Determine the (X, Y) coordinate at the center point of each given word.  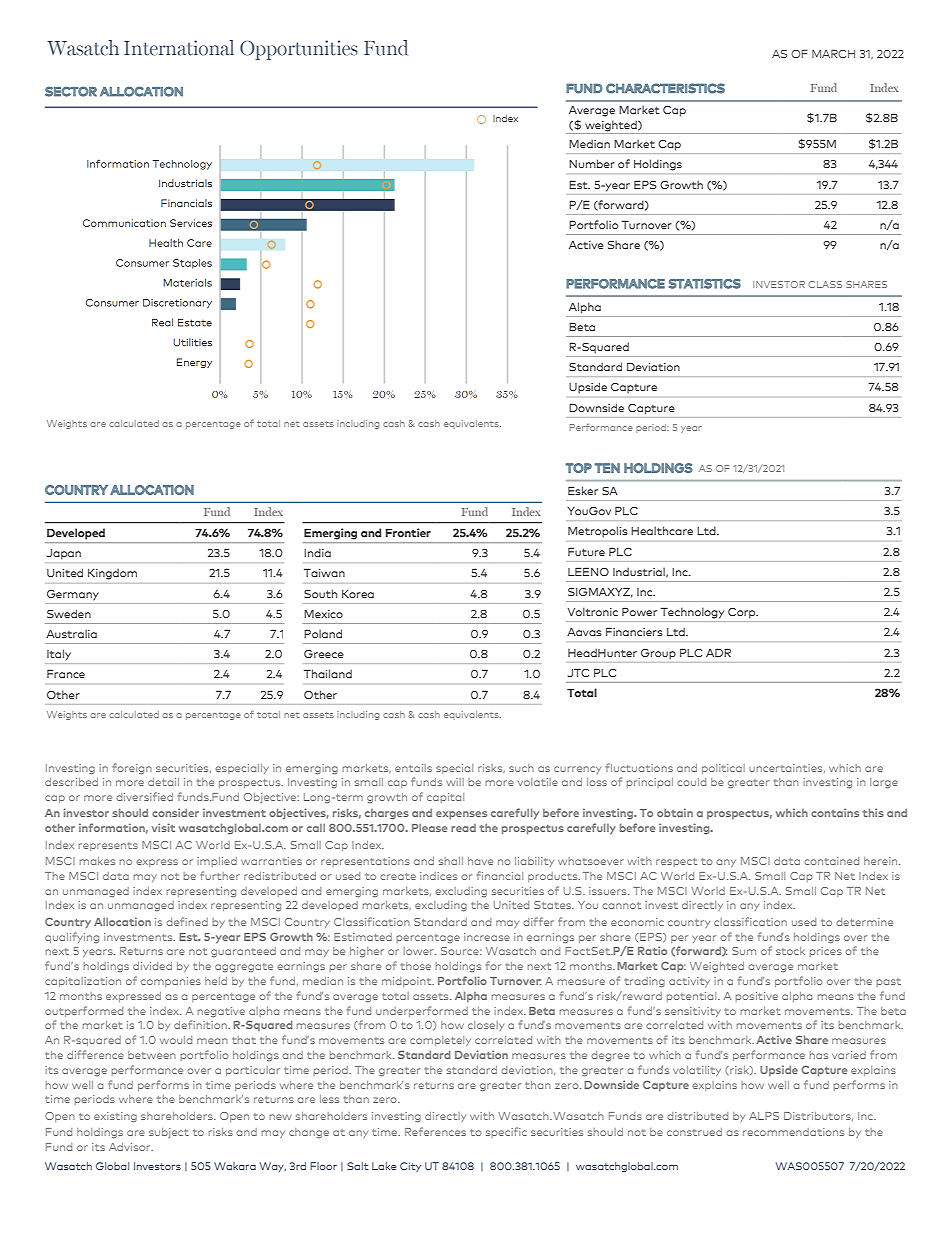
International (179, 48)
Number (592, 163)
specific (506, 1132)
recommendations (793, 1132)
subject (169, 1133)
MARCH (833, 53)
